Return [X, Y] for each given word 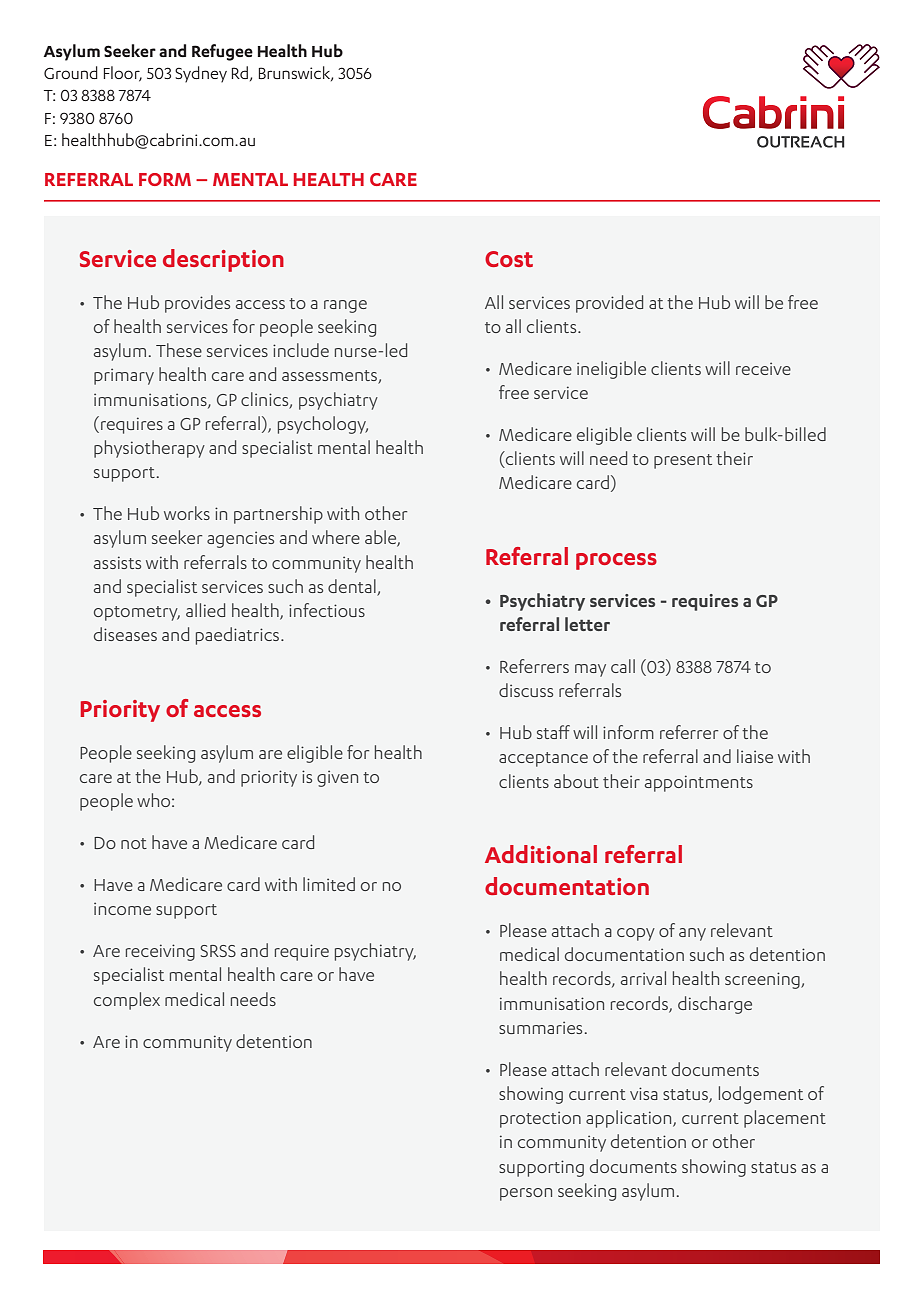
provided [609, 304]
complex [127, 1001]
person [526, 1194]
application [630, 1119]
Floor [123, 74]
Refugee [222, 52]
